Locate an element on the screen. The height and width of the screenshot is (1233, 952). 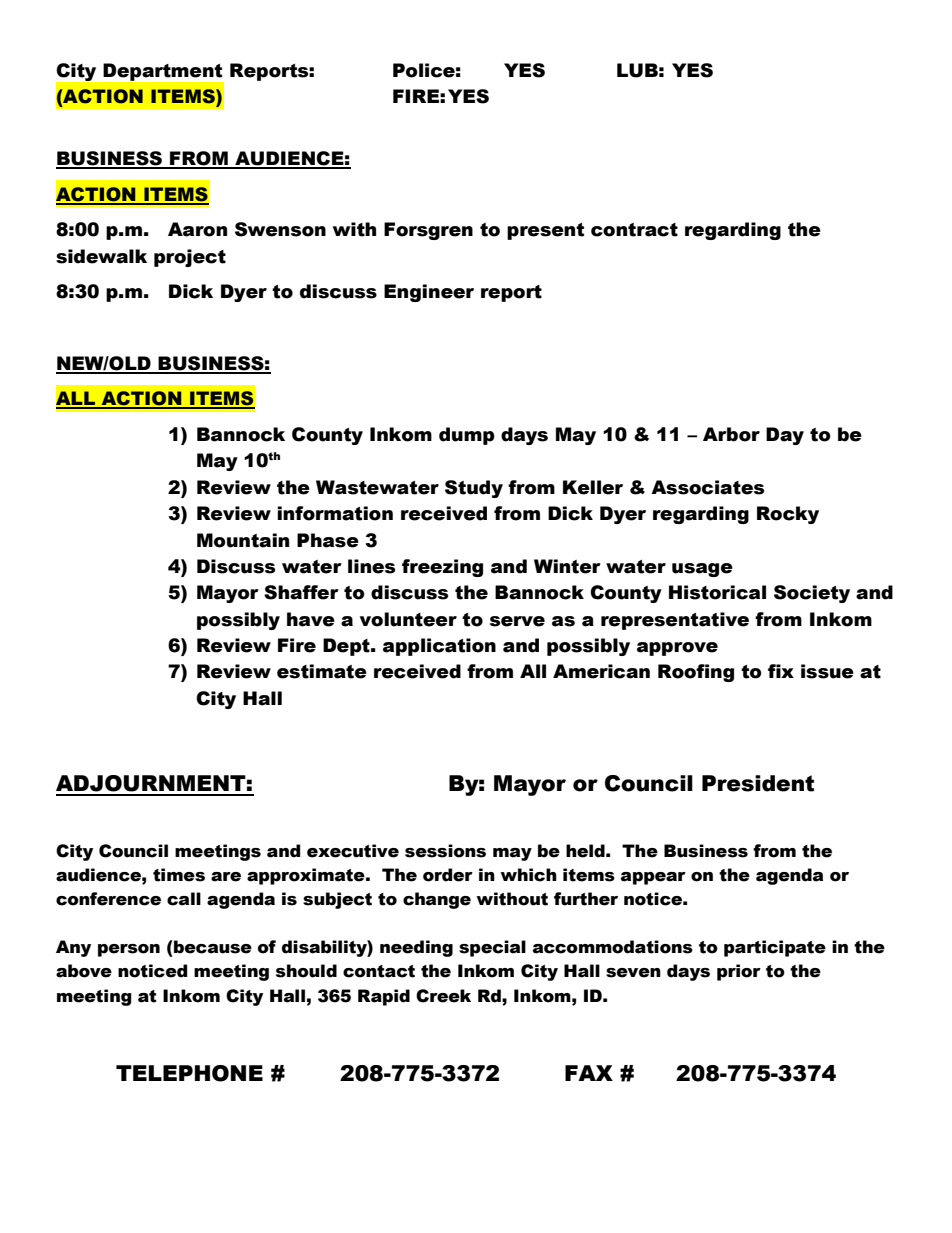
appear is located at coordinates (653, 878).
